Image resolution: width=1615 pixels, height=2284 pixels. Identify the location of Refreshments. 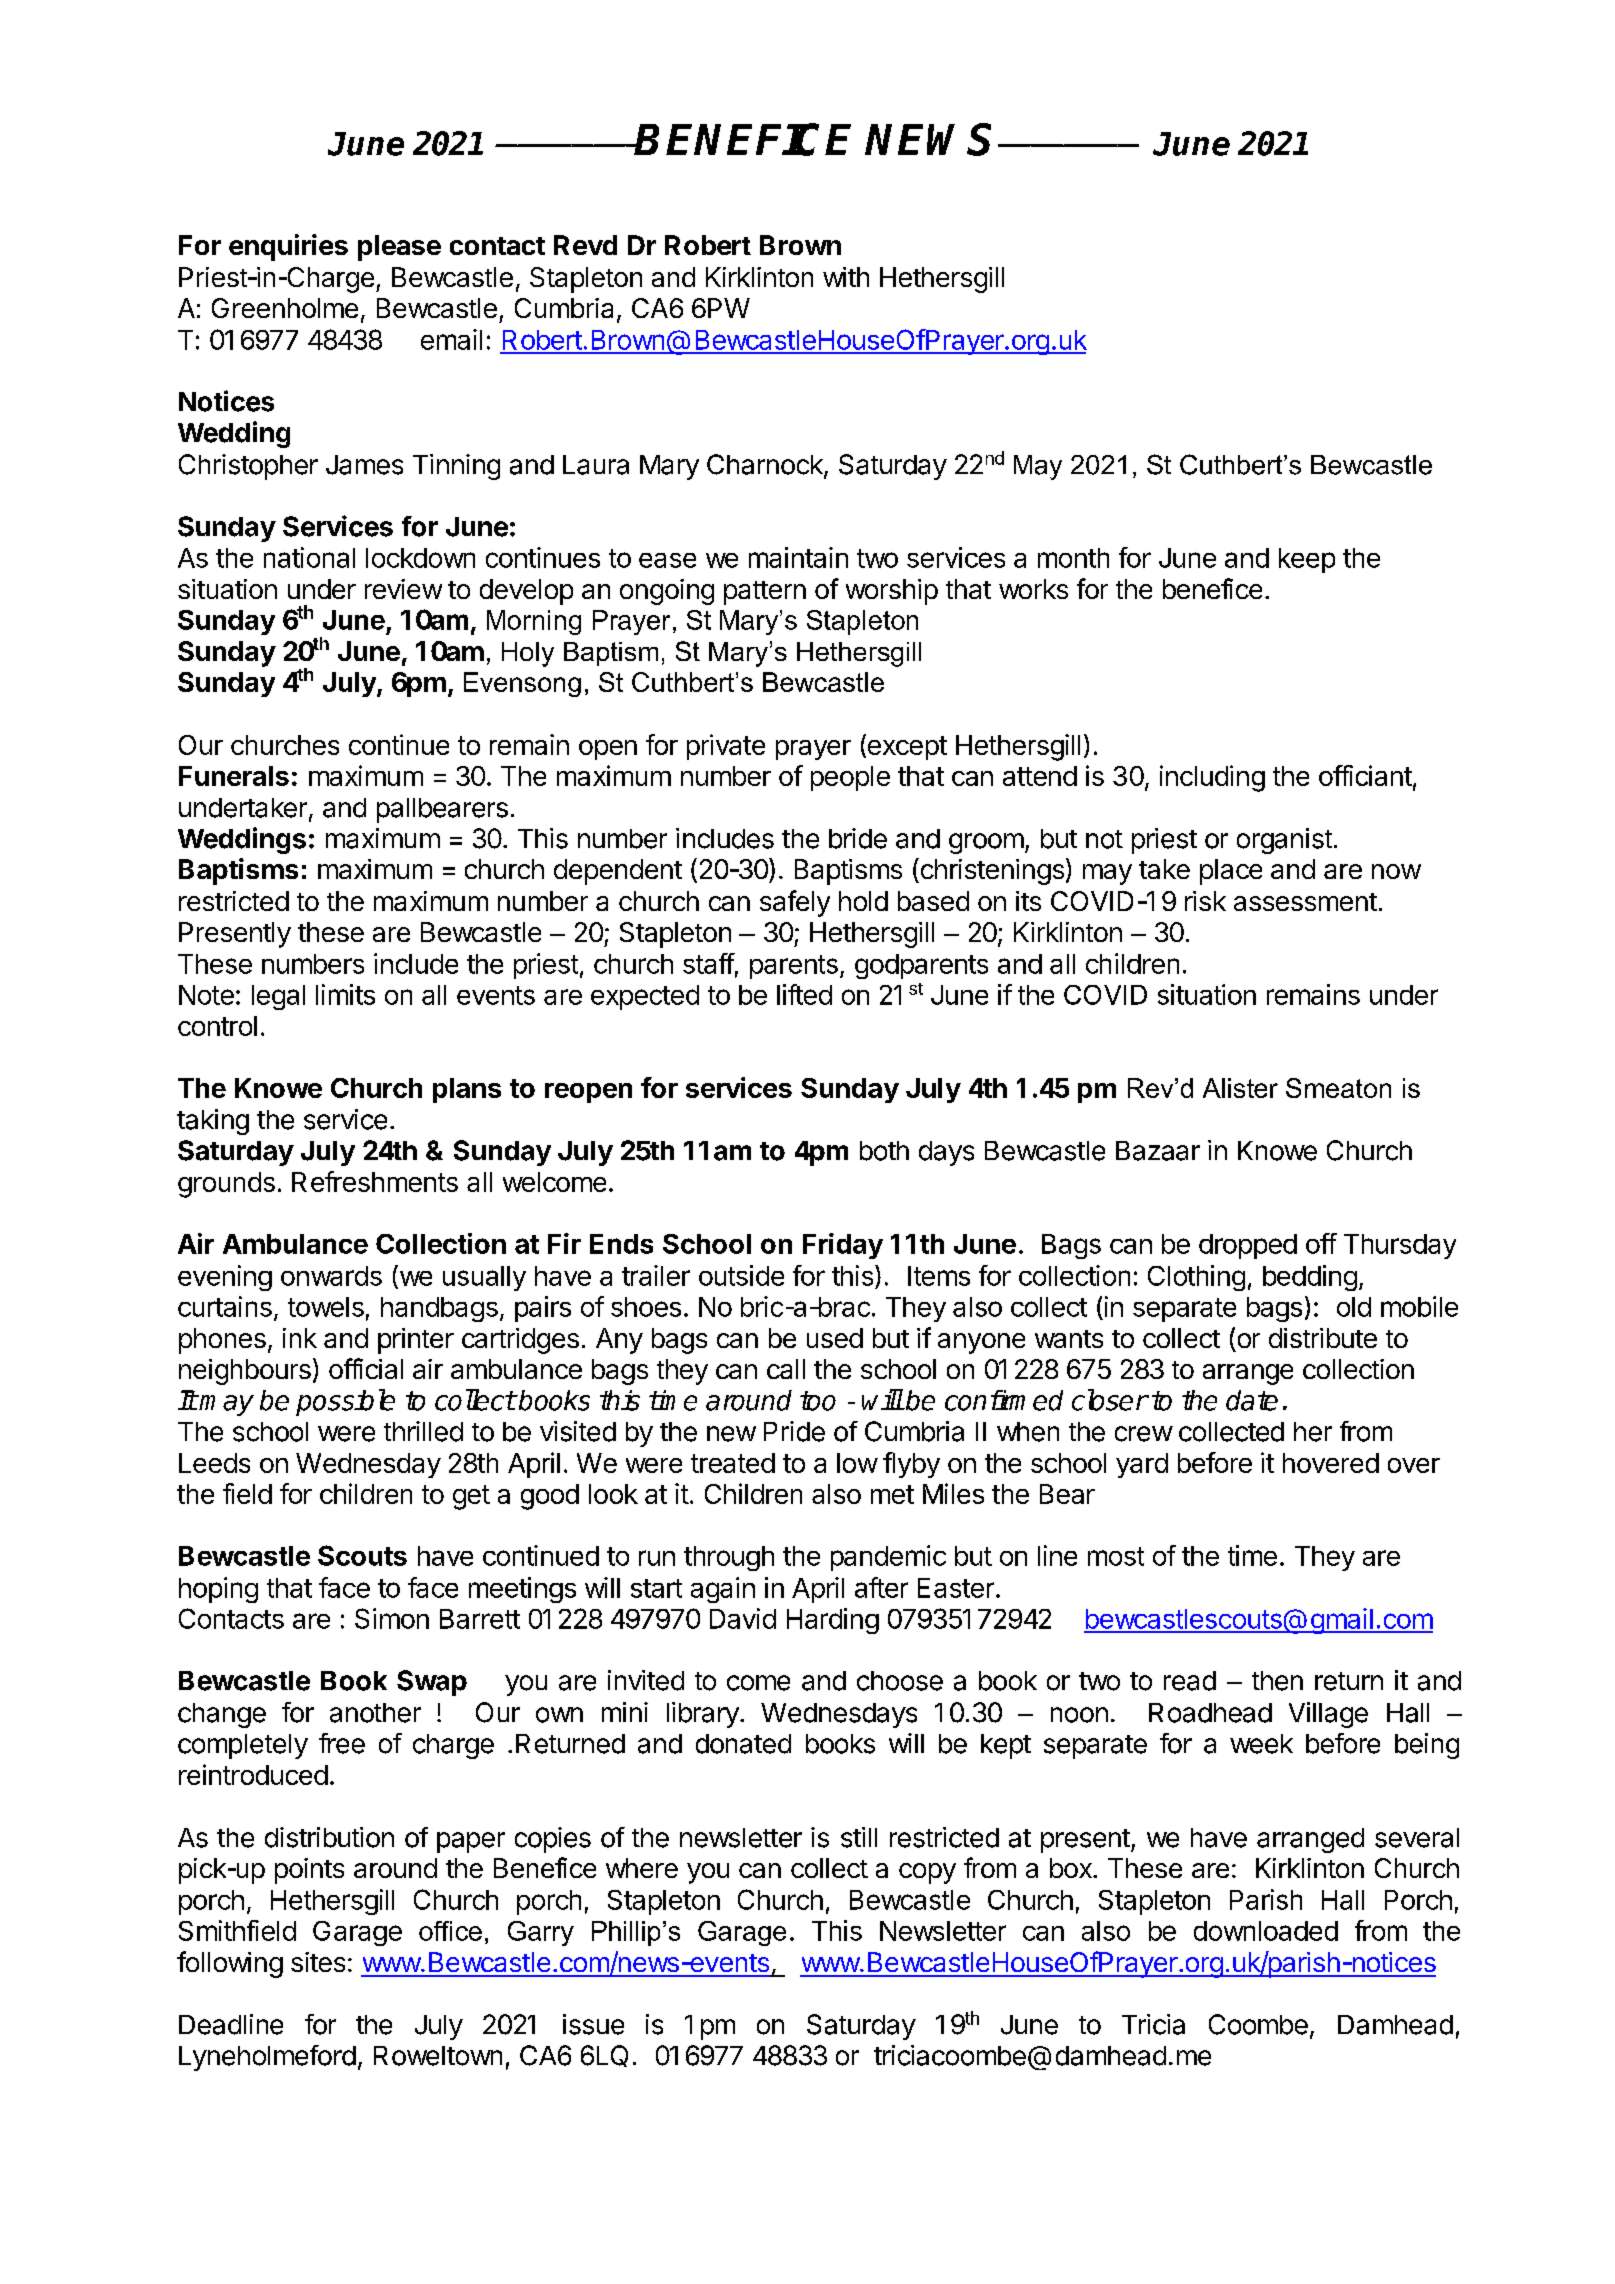
(375, 1181).
